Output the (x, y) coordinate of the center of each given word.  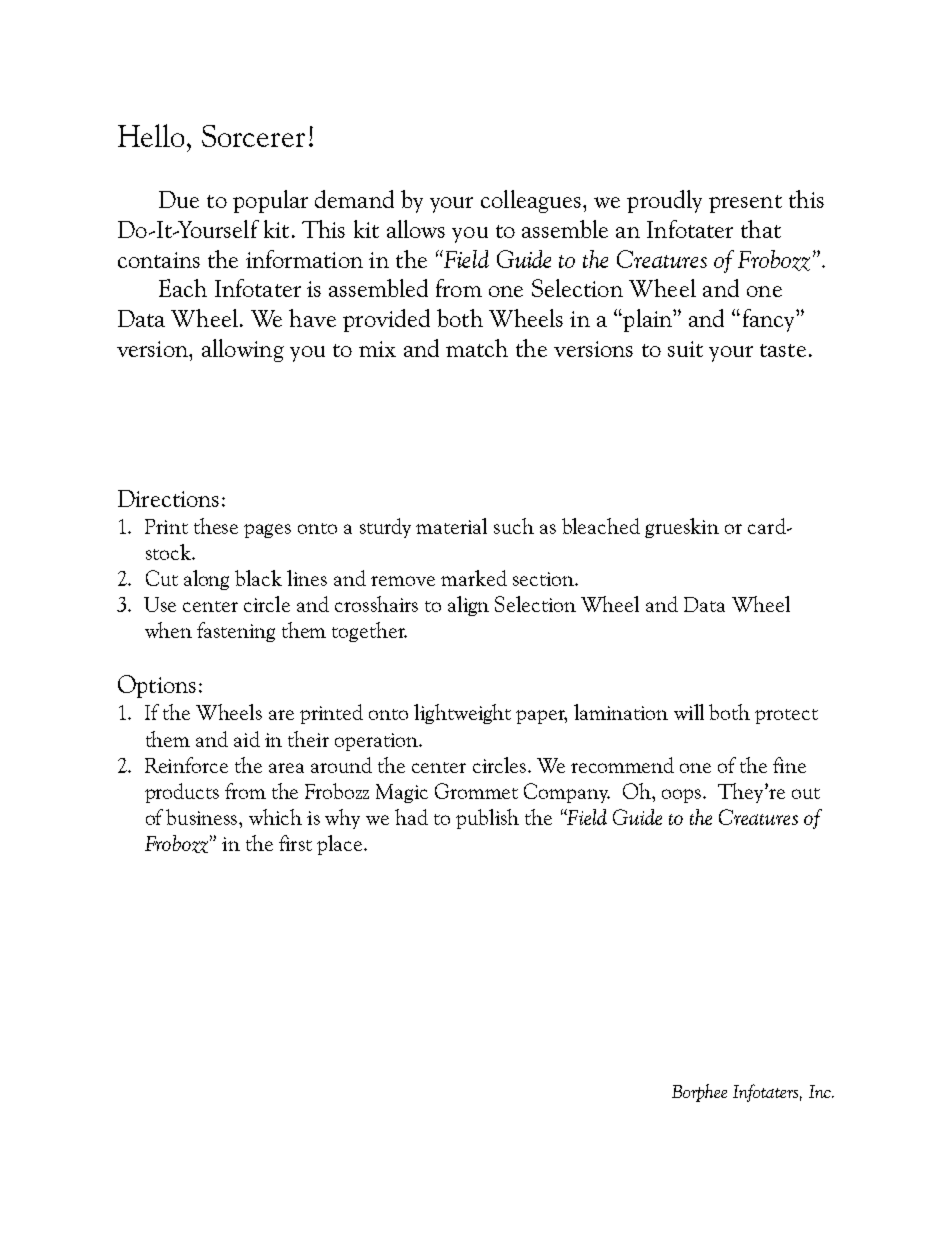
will (689, 712)
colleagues (531, 201)
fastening (236, 632)
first (295, 843)
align (468, 606)
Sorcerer (253, 136)
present (745, 204)
